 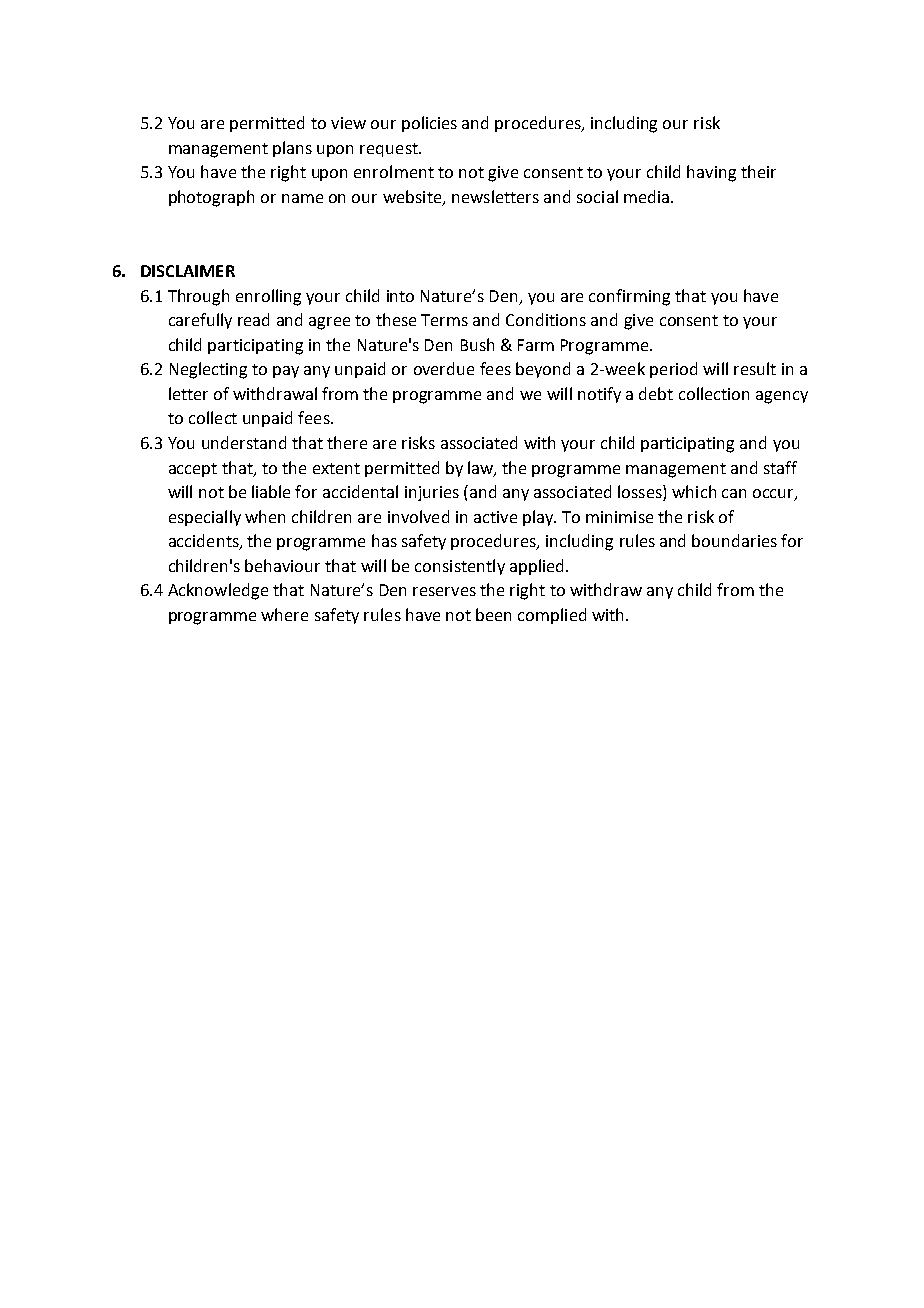 What do you see at coordinates (493, 614) in the screenshot?
I see `been` at bounding box center [493, 614].
